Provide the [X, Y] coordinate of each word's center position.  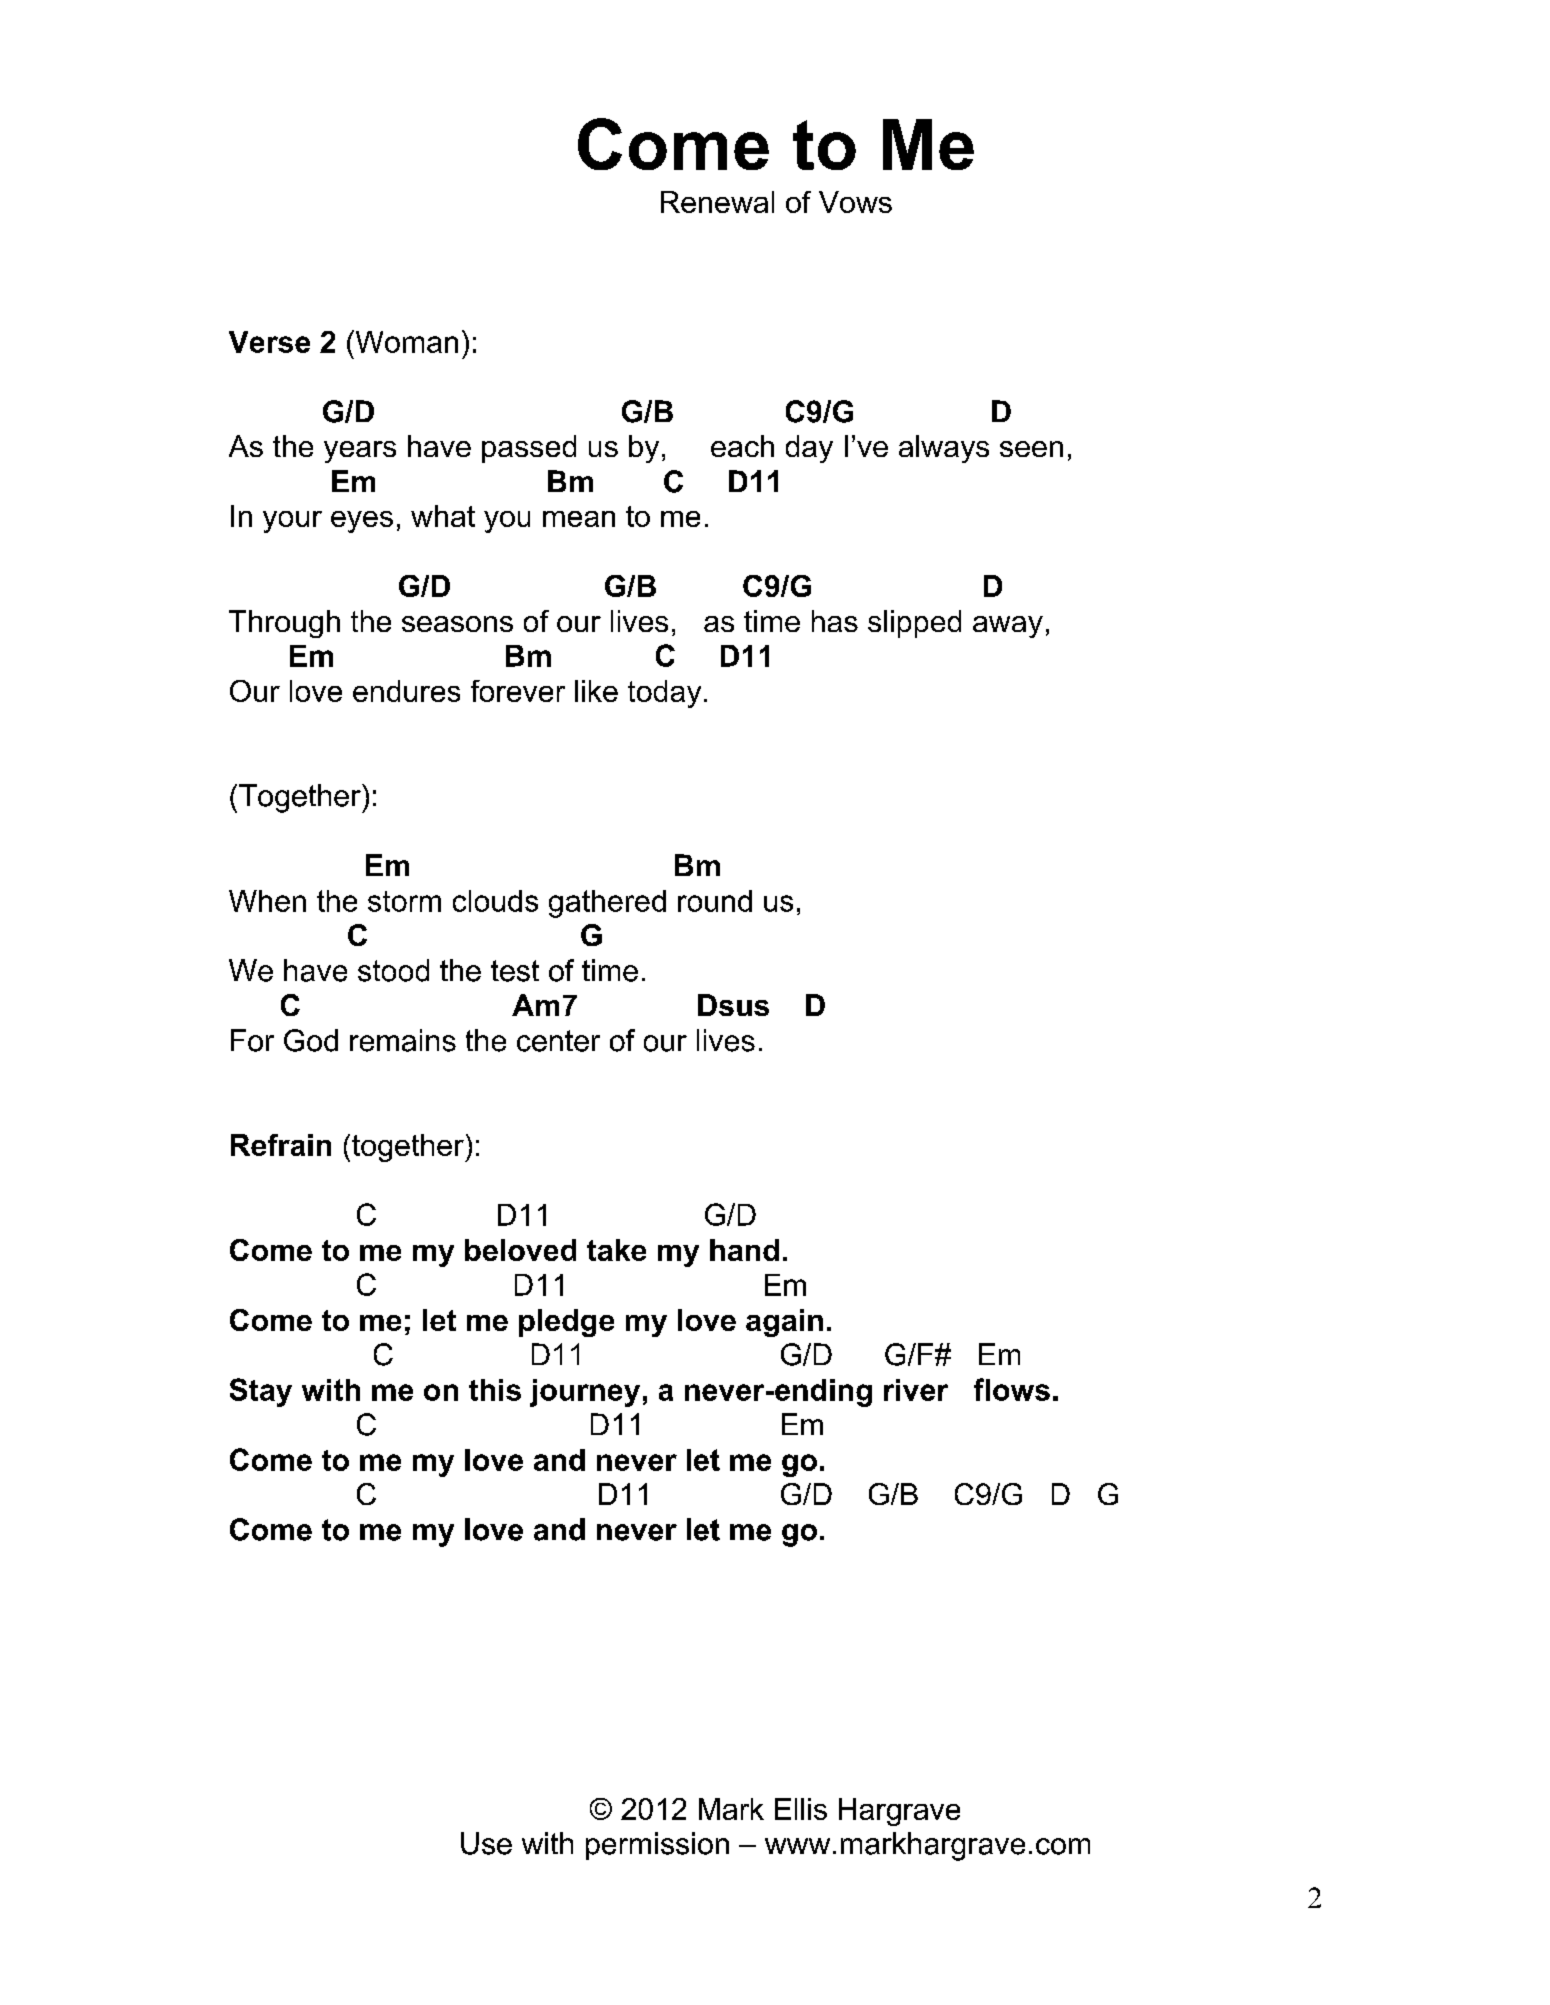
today [664, 694]
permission [657, 1846]
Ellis [801, 1809]
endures [406, 691]
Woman [405, 341]
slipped [914, 624]
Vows [855, 202]
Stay [261, 1392]
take [616, 1250]
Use [486, 1843]
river [916, 1390]
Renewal [717, 202]
